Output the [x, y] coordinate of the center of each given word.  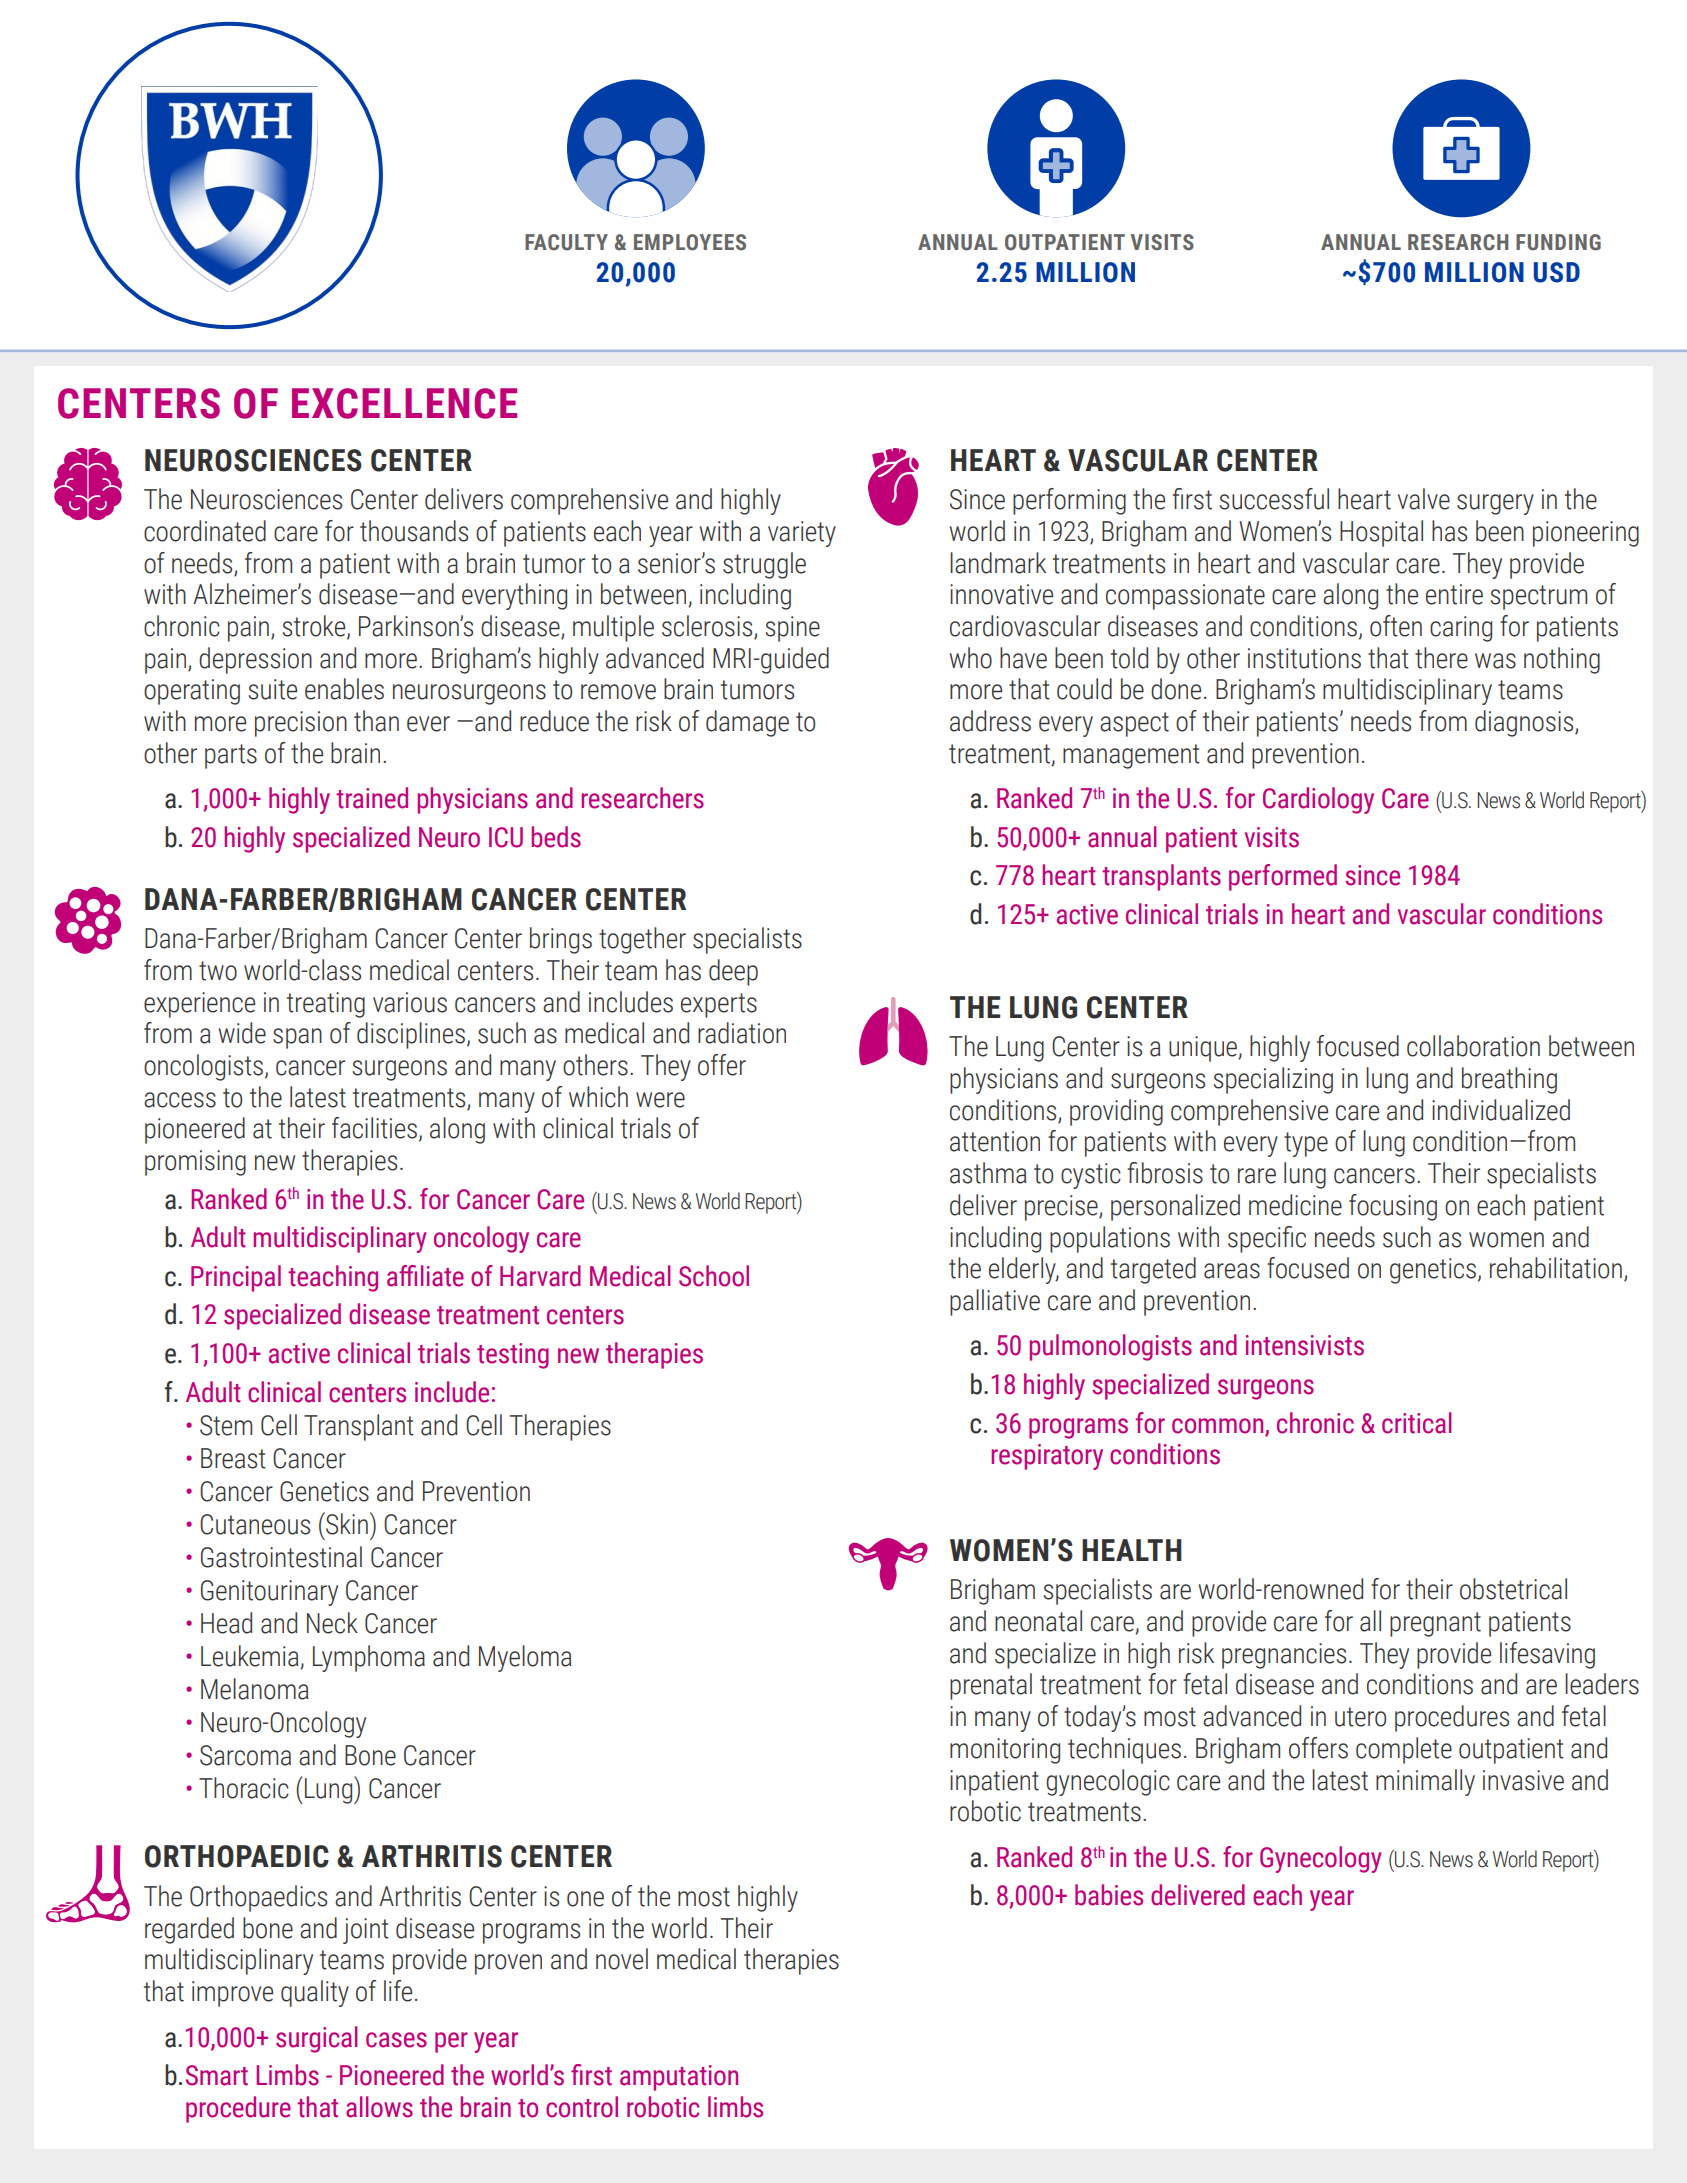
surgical [317, 2039]
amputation [679, 2078]
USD [1557, 272]
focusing [1393, 1207]
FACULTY [566, 242]
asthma [988, 1173]
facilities [374, 1128]
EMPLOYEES [690, 242]
